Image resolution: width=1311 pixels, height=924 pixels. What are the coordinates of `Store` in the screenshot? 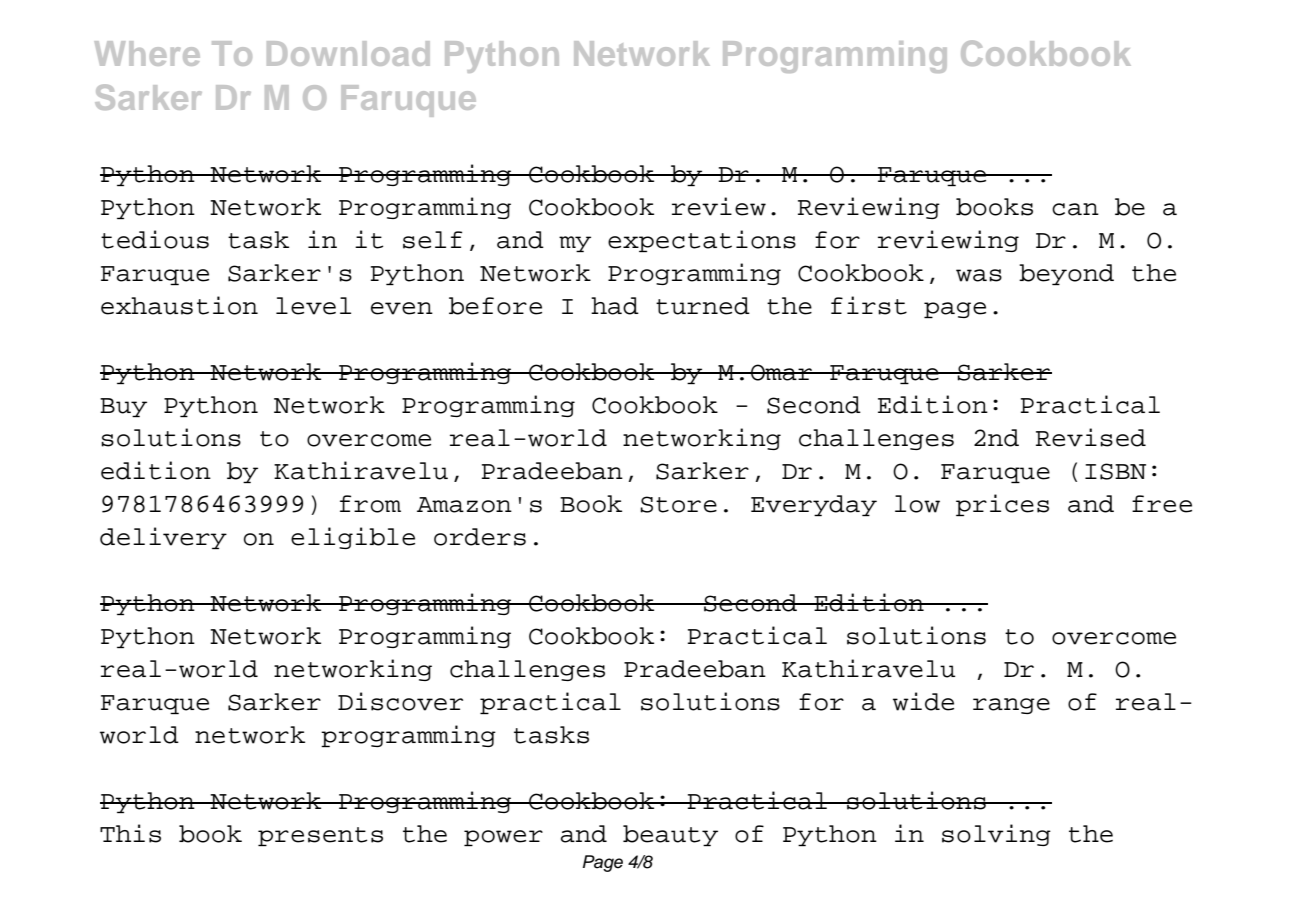 It's located at (678, 504).
